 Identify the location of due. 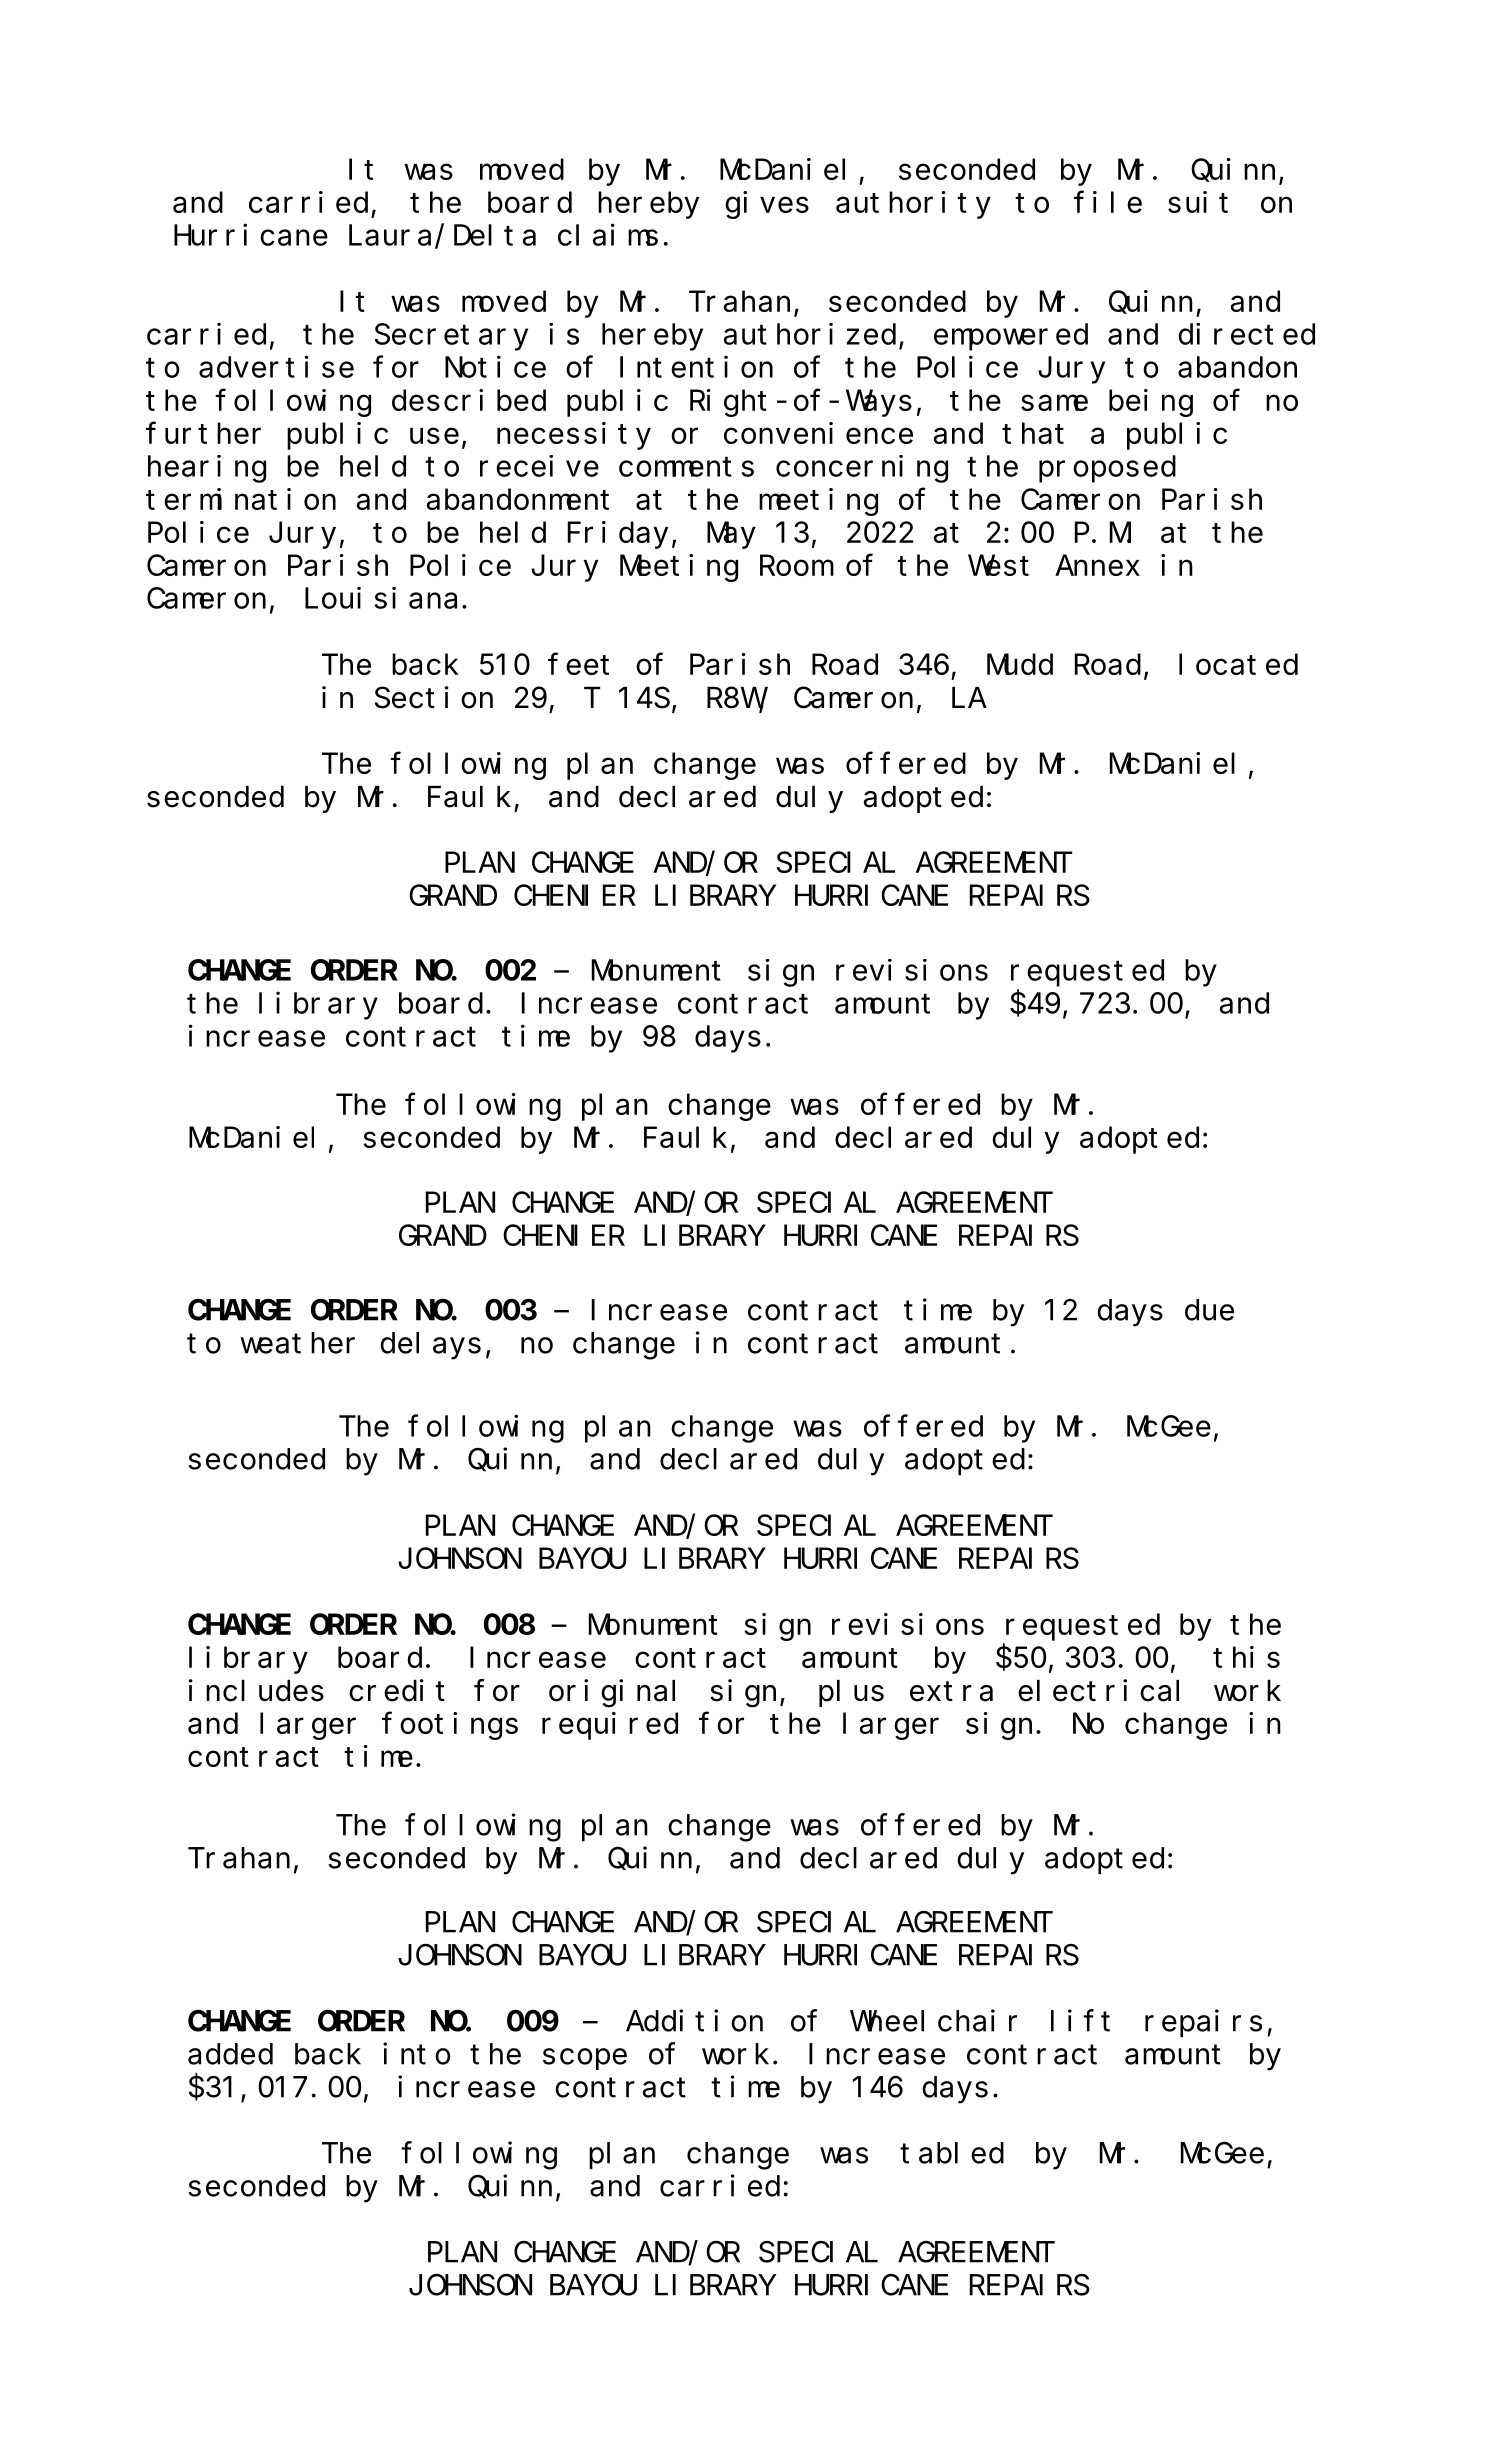
(1209, 1310).
